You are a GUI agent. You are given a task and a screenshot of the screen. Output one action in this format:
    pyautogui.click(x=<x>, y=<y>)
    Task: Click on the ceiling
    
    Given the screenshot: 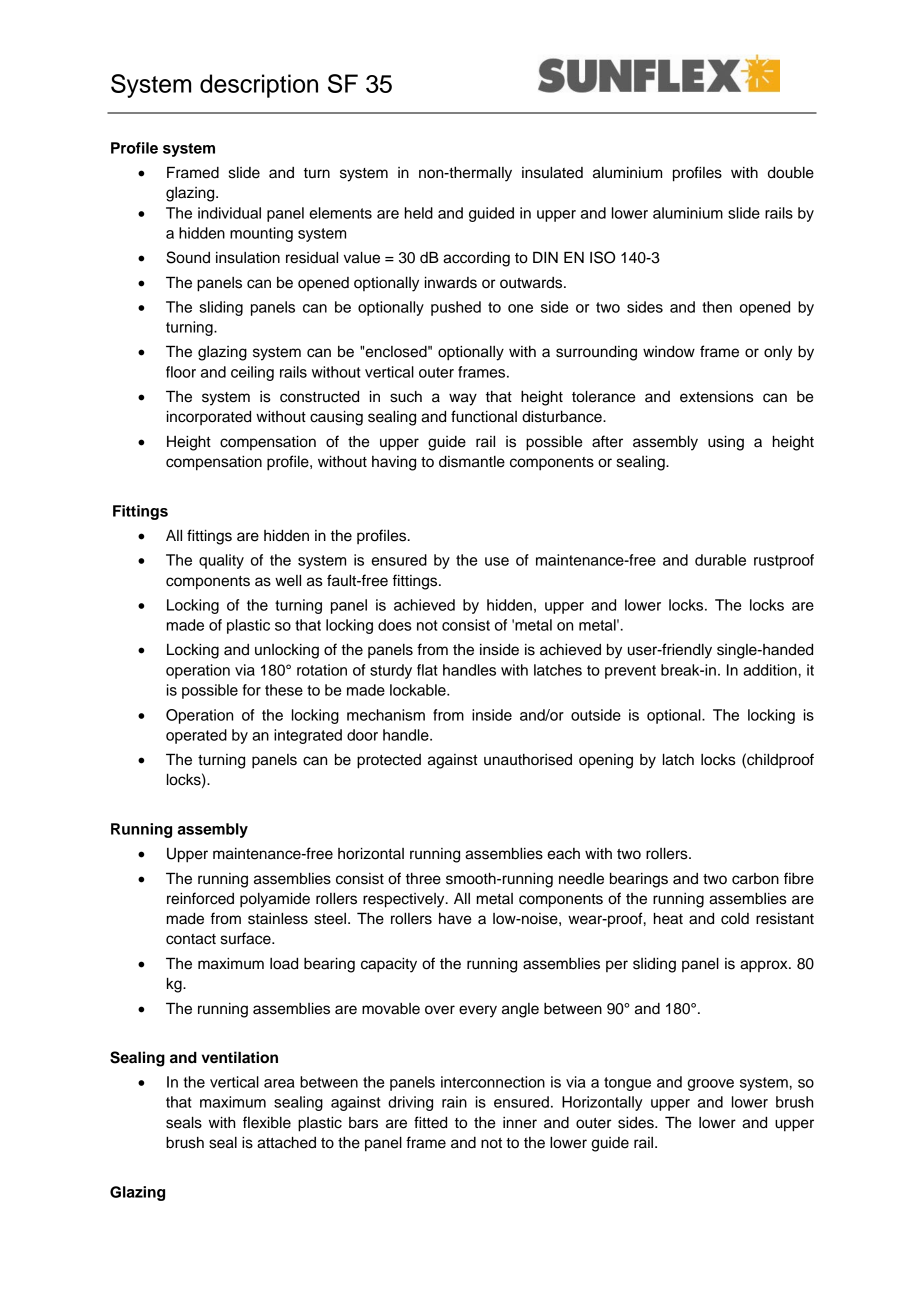 What is the action you would take?
    pyautogui.click(x=252, y=373)
